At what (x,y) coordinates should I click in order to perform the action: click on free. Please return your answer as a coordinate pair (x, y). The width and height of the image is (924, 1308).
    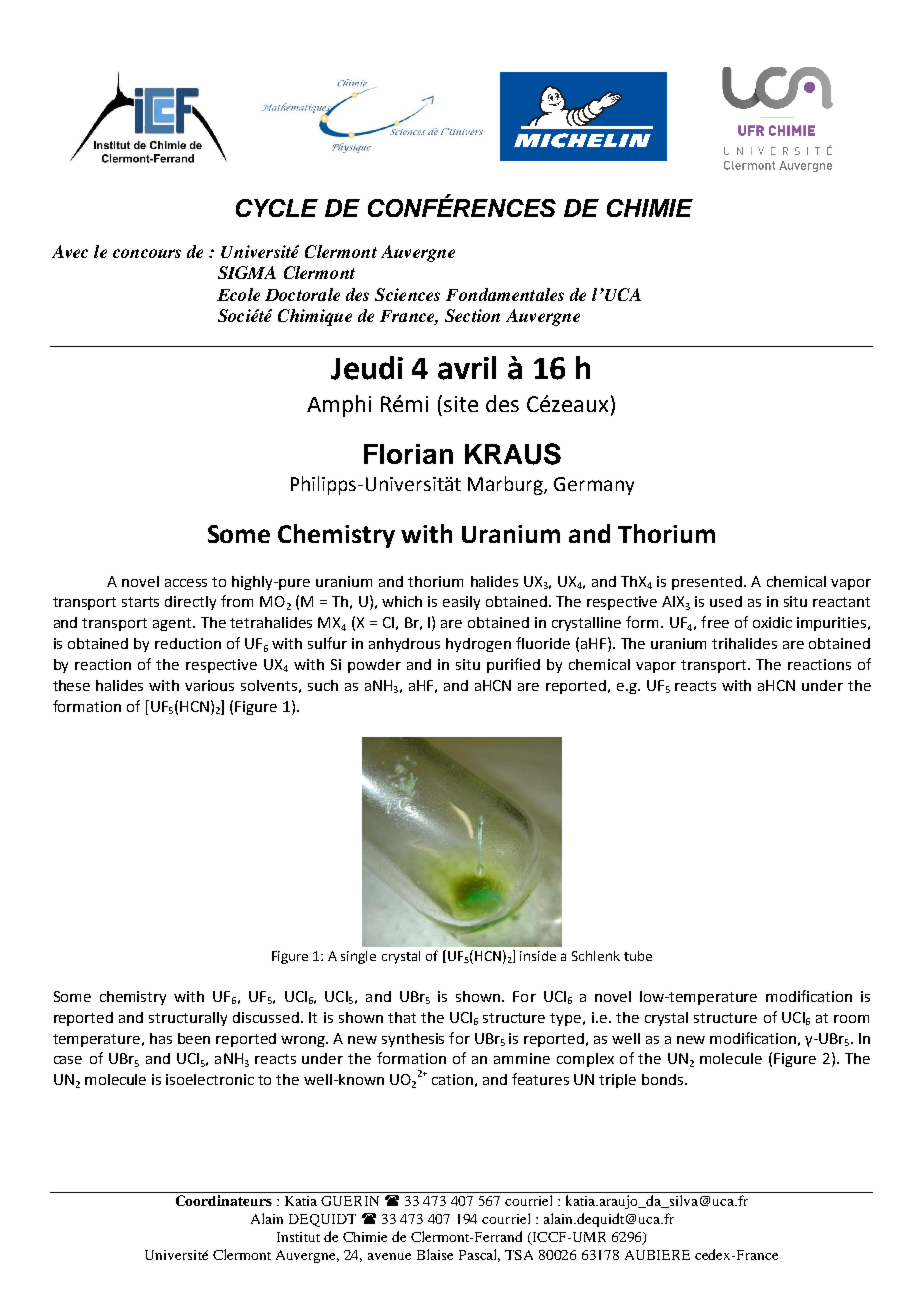
    Looking at the image, I should click on (715, 622).
